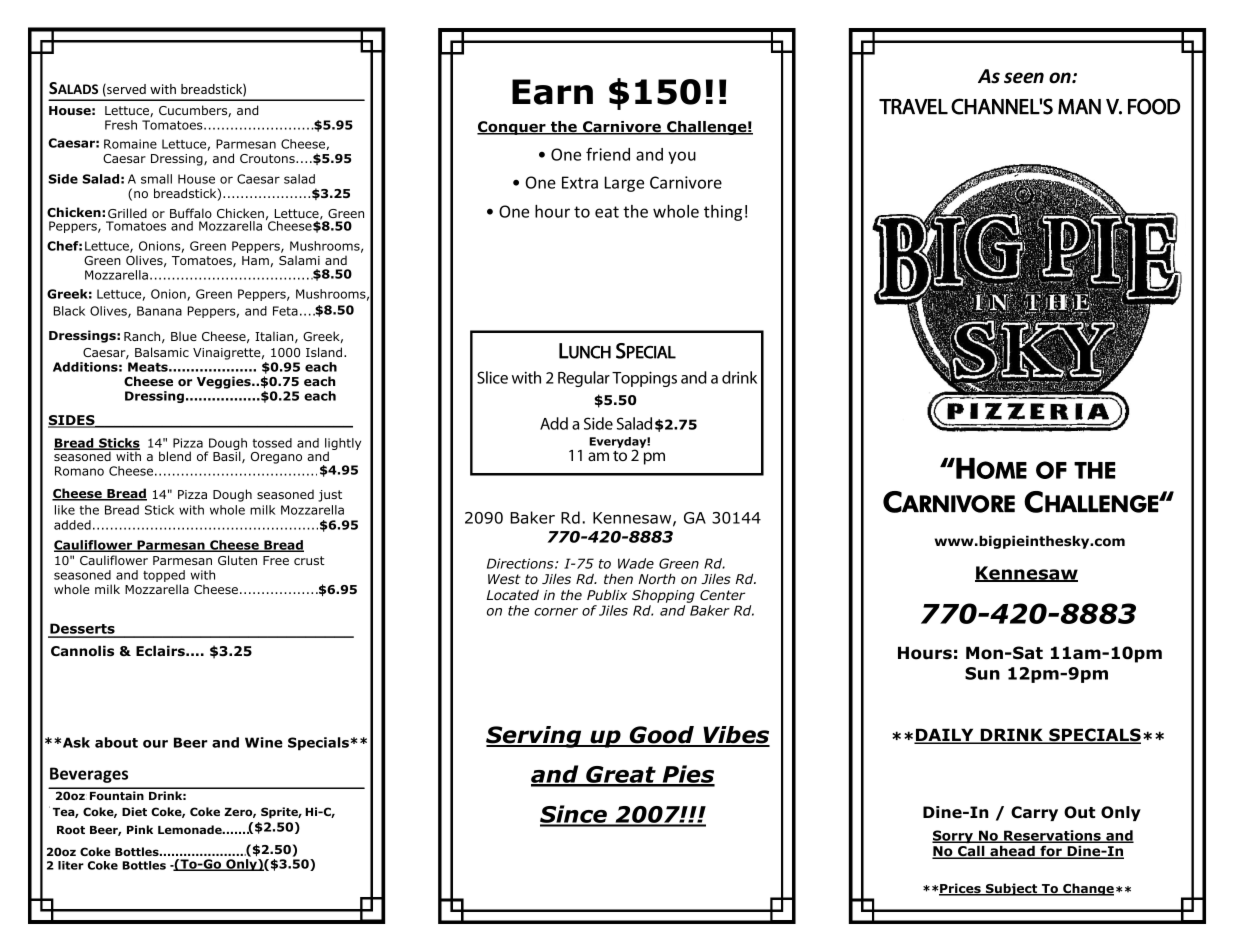  Describe the element at coordinates (618, 579) in the screenshot. I see `then` at that location.
